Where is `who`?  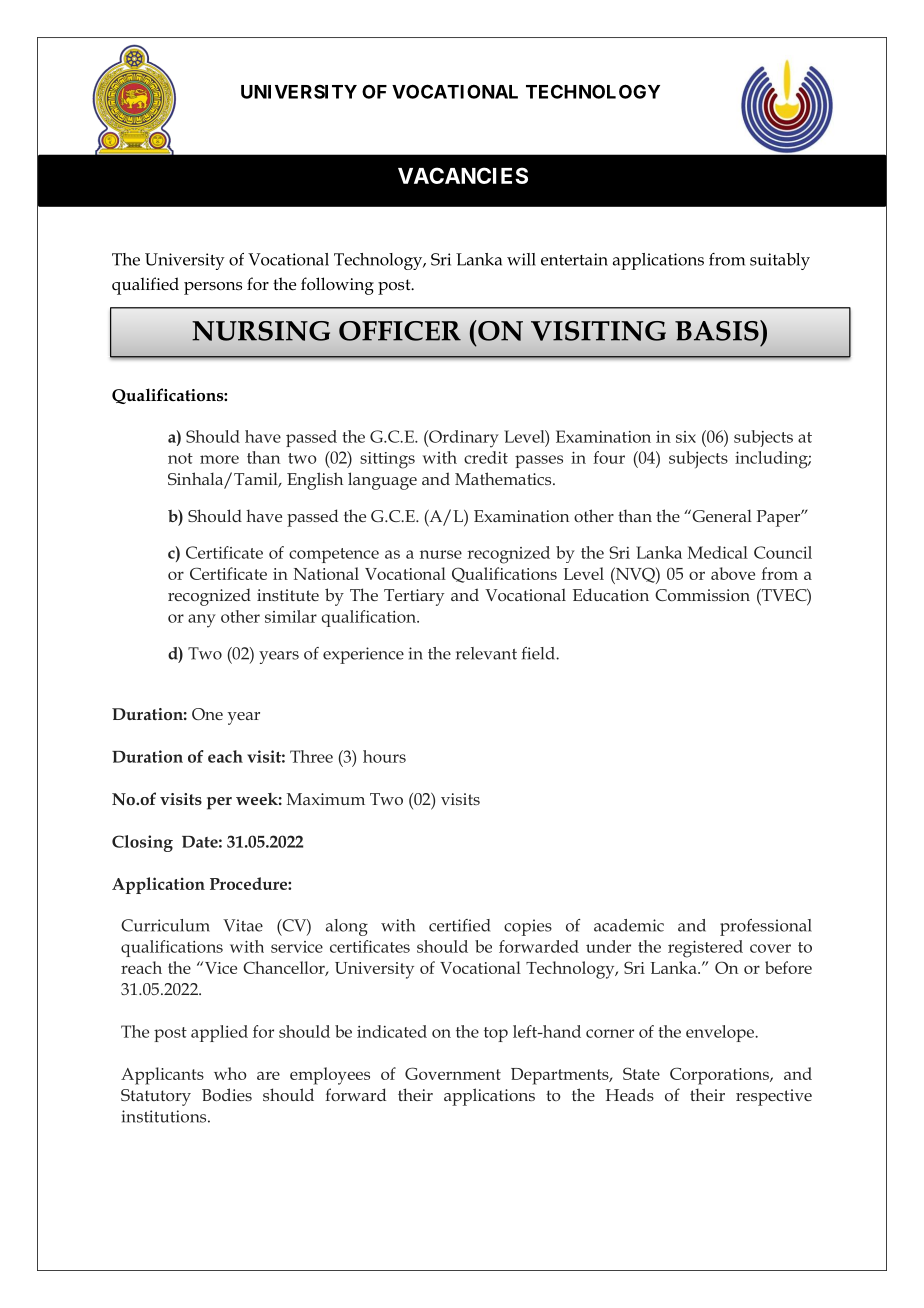
who is located at coordinates (230, 1073).
